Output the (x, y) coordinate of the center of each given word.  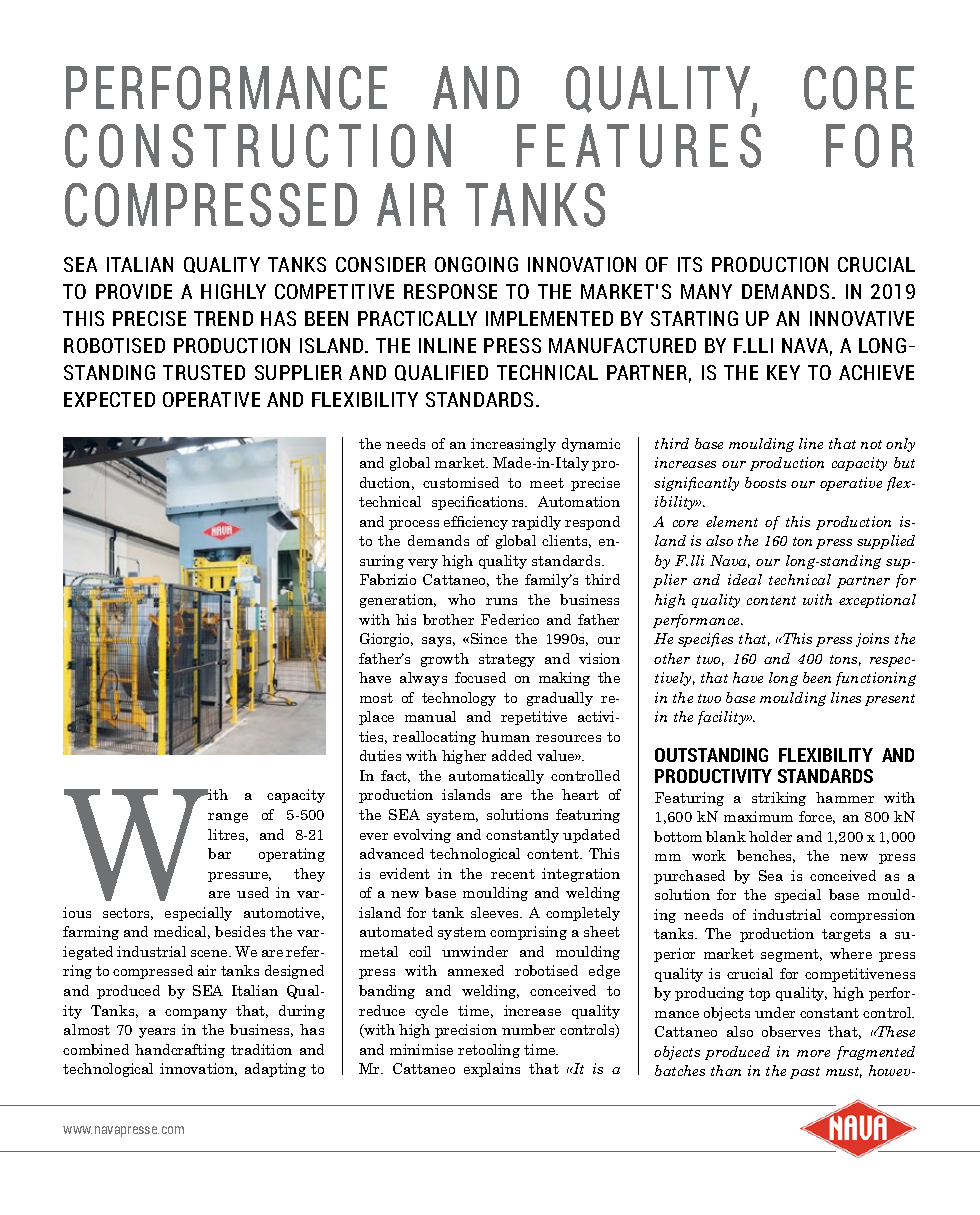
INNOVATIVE (862, 318)
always (423, 679)
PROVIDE (134, 291)
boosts (765, 482)
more (813, 1053)
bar (219, 853)
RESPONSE (450, 291)
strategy (507, 660)
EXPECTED (109, 399)
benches (766, 856)
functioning (876, 679)
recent (513, 874)
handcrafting (180, 1051)
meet (547, 483)
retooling (489, 1051)
